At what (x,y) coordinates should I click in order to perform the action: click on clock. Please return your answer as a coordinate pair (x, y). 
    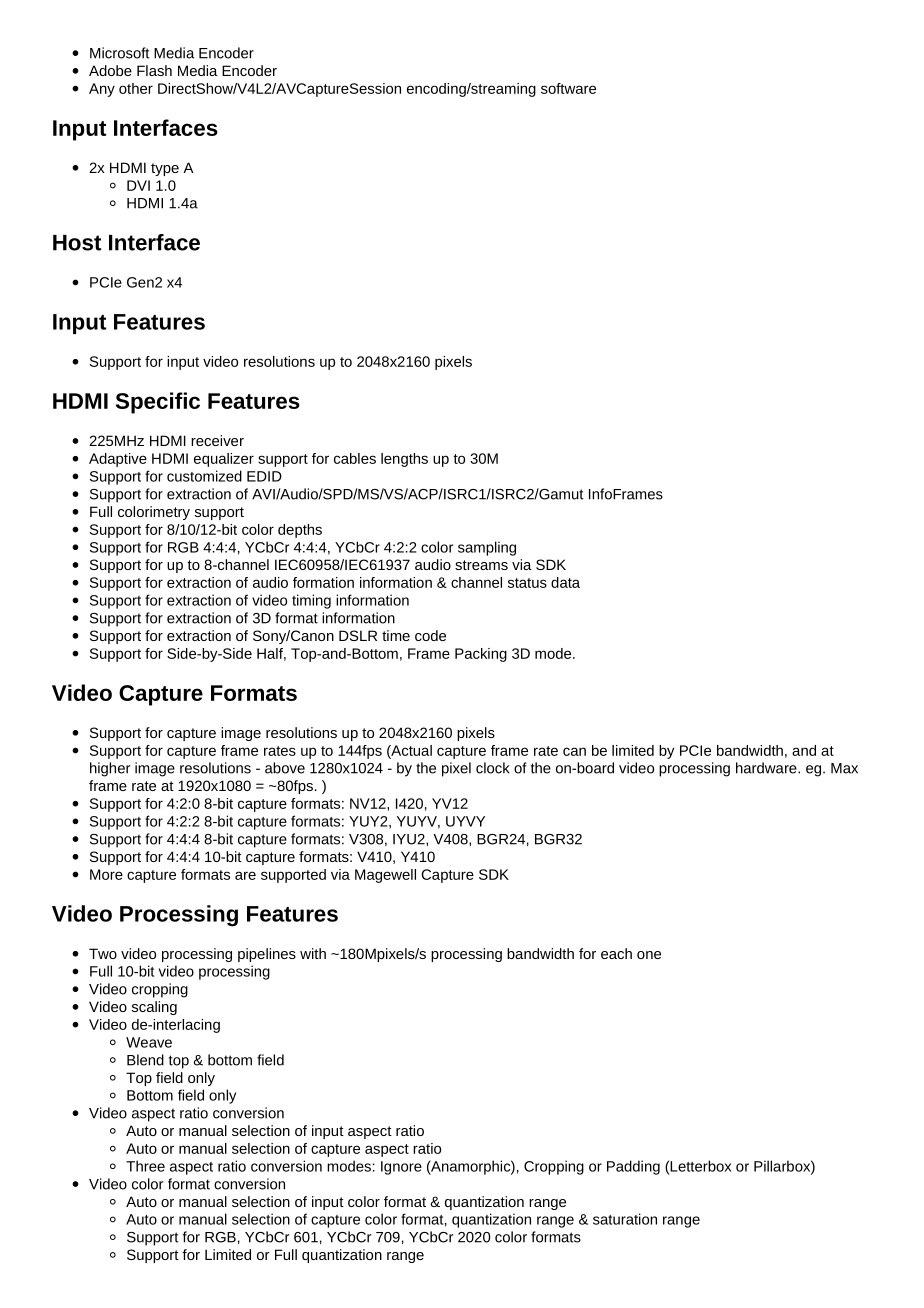
    Looking at the image, I should click on (492, 768).
